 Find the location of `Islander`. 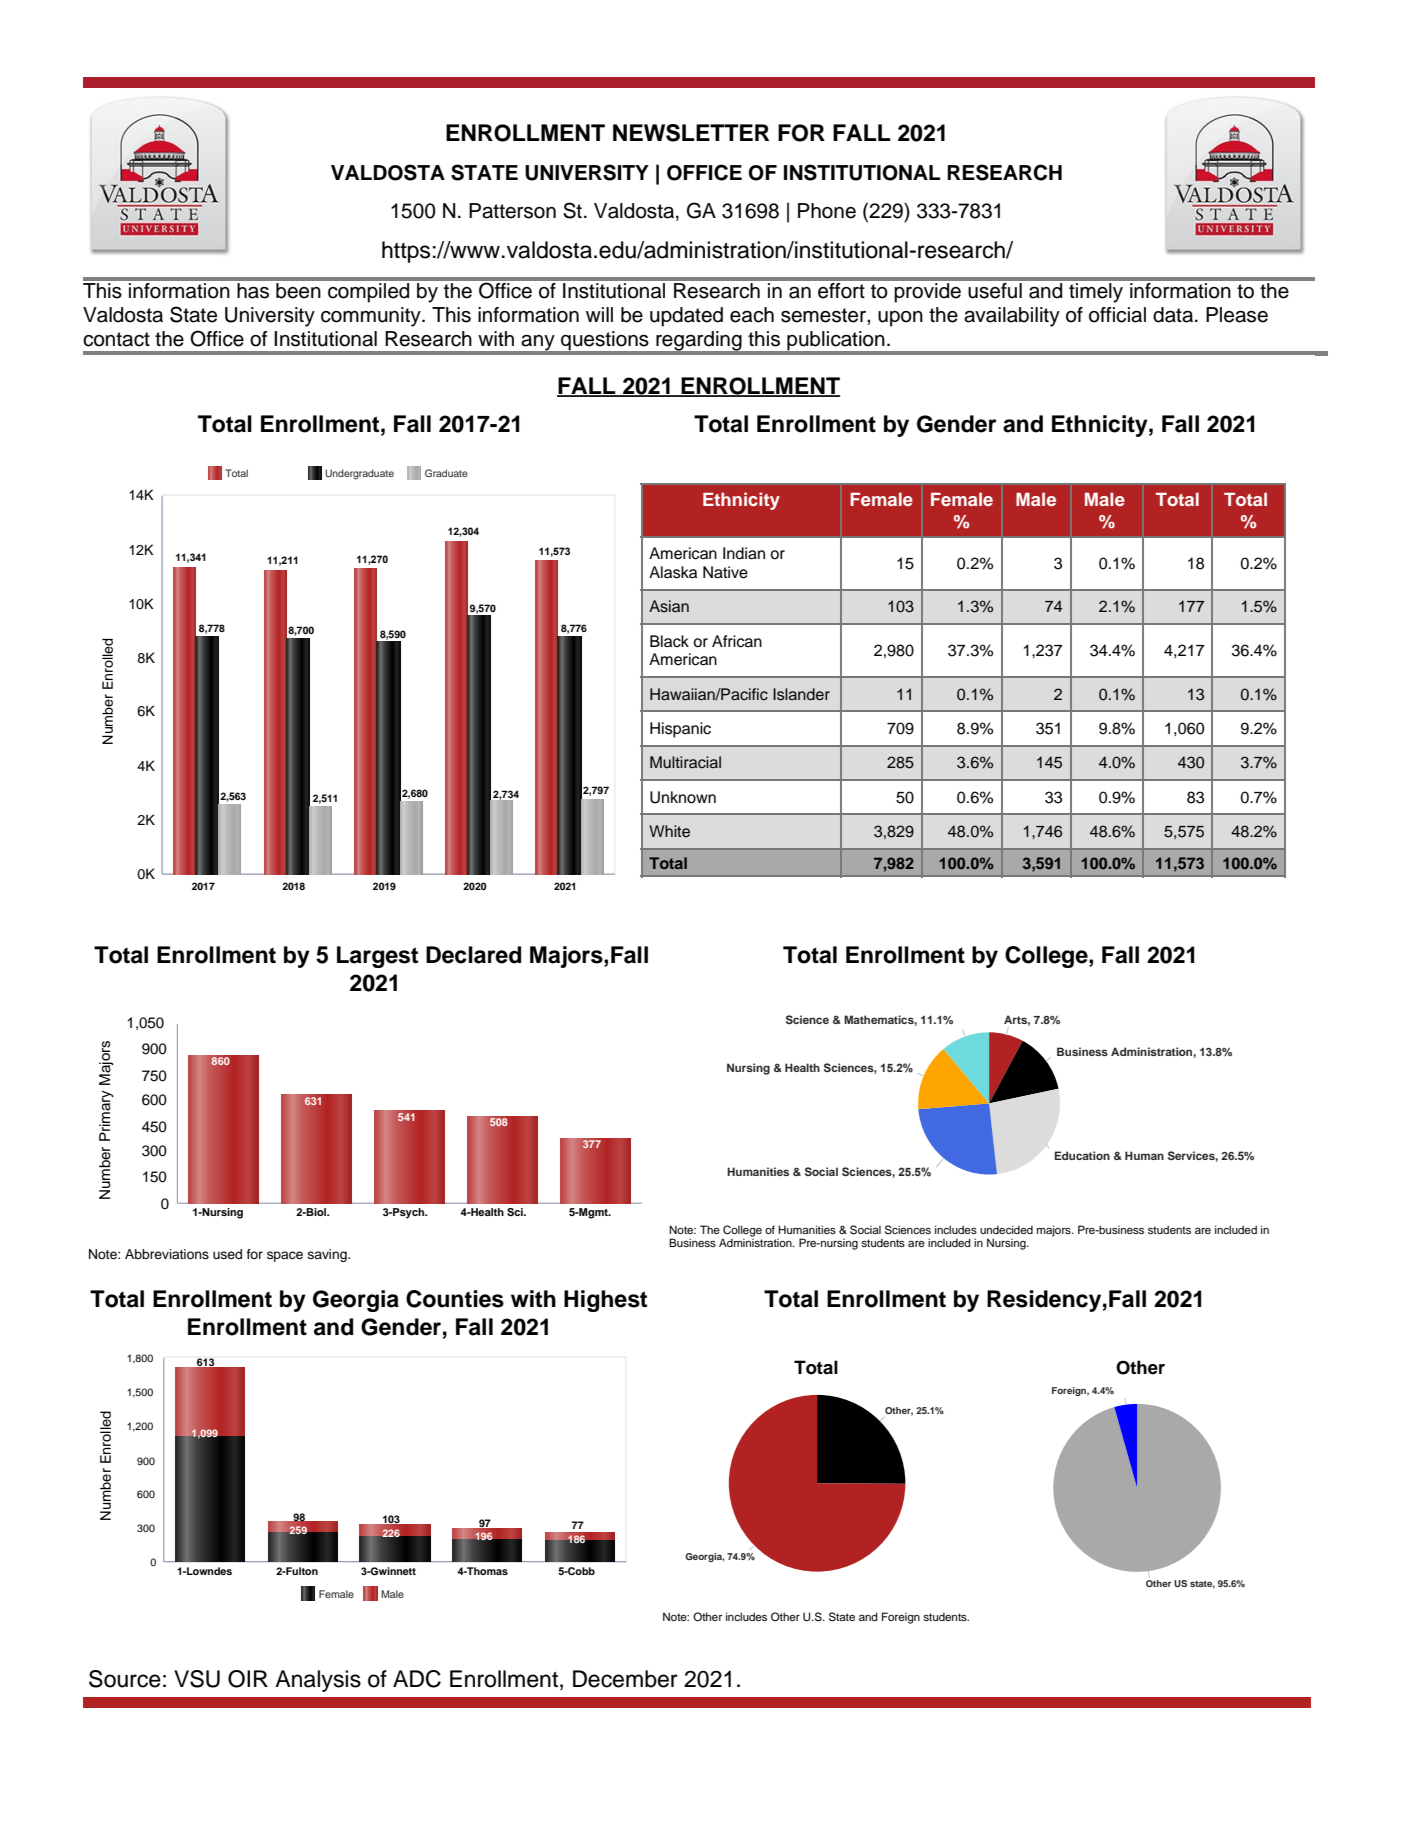

Islander is located at coordinates (801, 694).
